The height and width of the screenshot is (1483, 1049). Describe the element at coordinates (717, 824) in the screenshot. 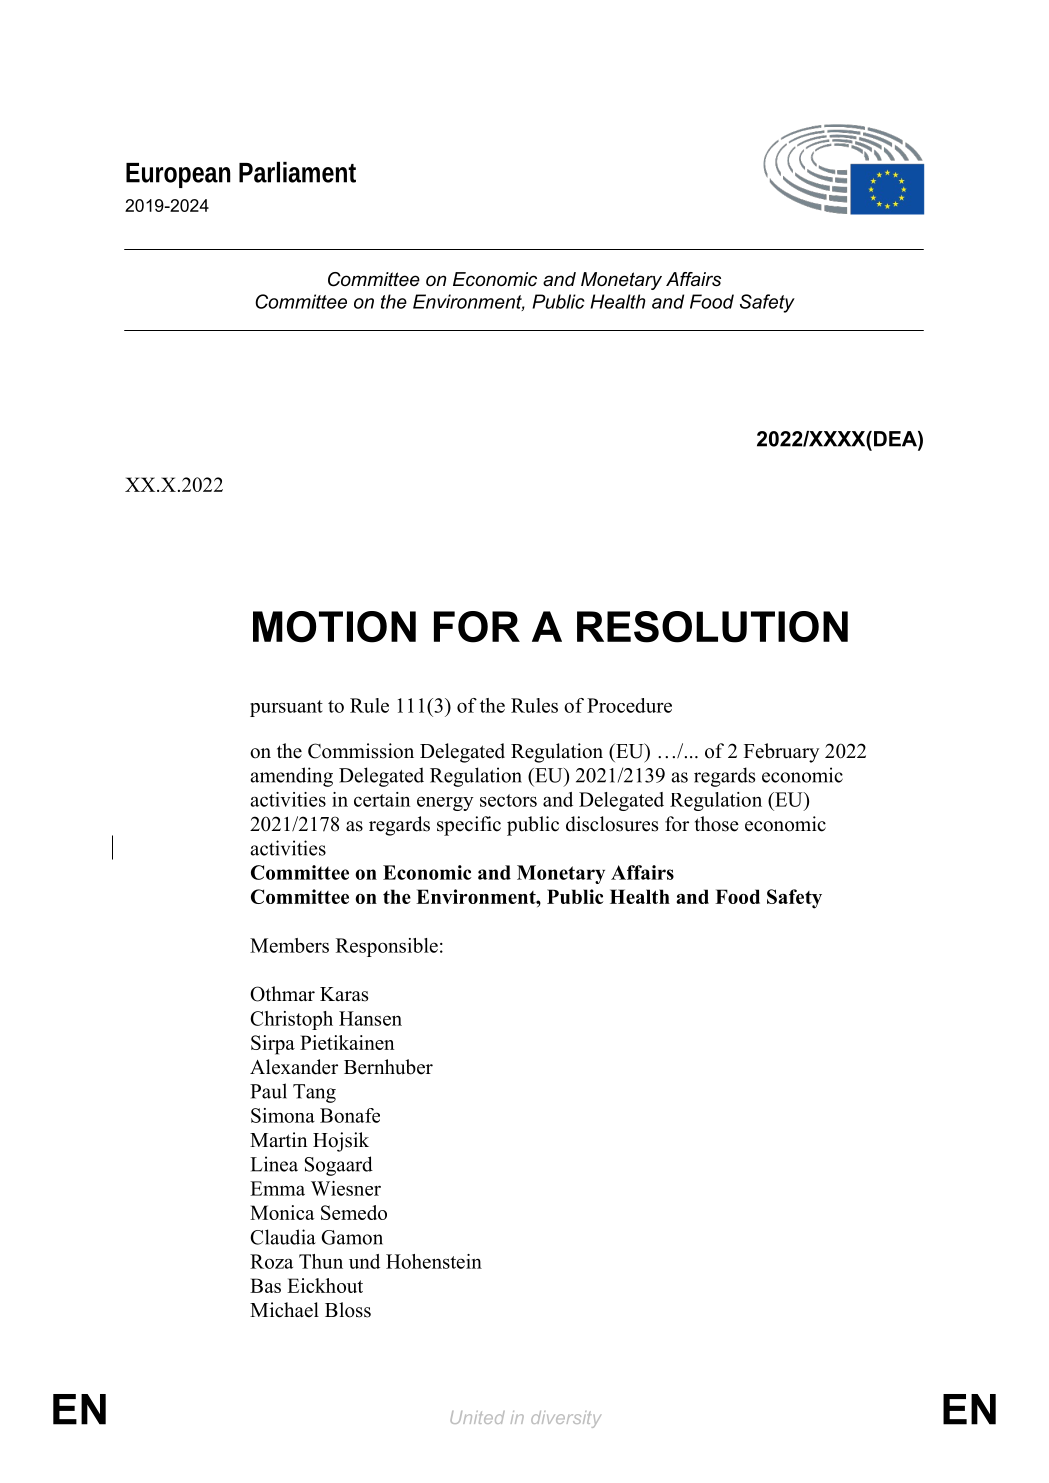

I see `those` at that location.
